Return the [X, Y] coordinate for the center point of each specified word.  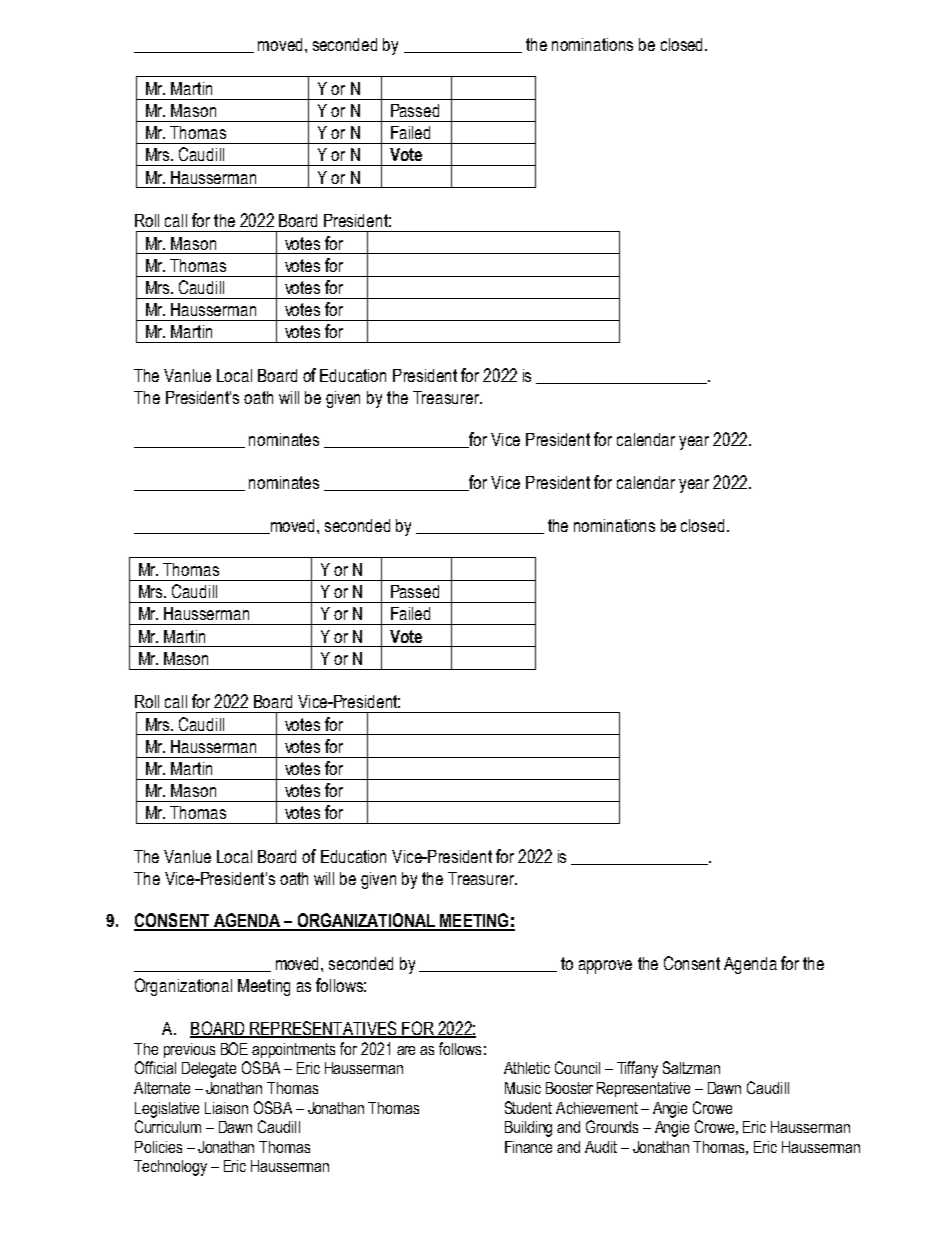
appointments [293, 1050]
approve [605, 967]
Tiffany [637, 1069]
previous [189, 1050]
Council [577, 1067]
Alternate [162, 1088]
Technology [170, 1168]
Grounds [612, 1126]
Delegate [209, 1070]
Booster [569, 1088]
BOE [234, 1048]
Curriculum [168, 1126]
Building [528, 1129]
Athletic [527, 1068]
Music [523, 1088]
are [406, 1050]
